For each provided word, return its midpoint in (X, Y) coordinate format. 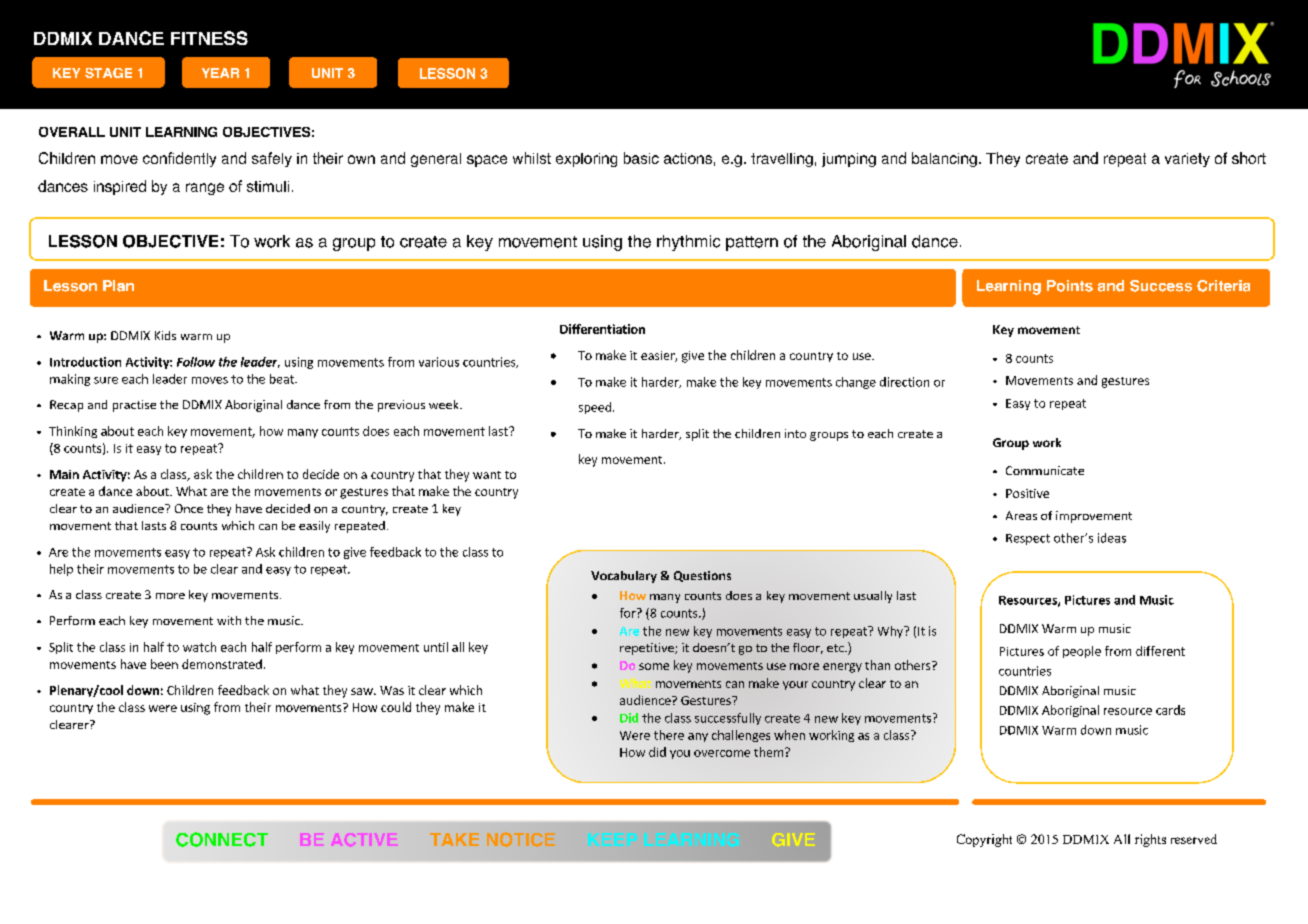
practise (134, 406)
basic (641, 158)
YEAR (220, 73)
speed (596, 408)
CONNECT (222, 839)
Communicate (1045, 470)
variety (1187, 160)
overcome (722, 753)
